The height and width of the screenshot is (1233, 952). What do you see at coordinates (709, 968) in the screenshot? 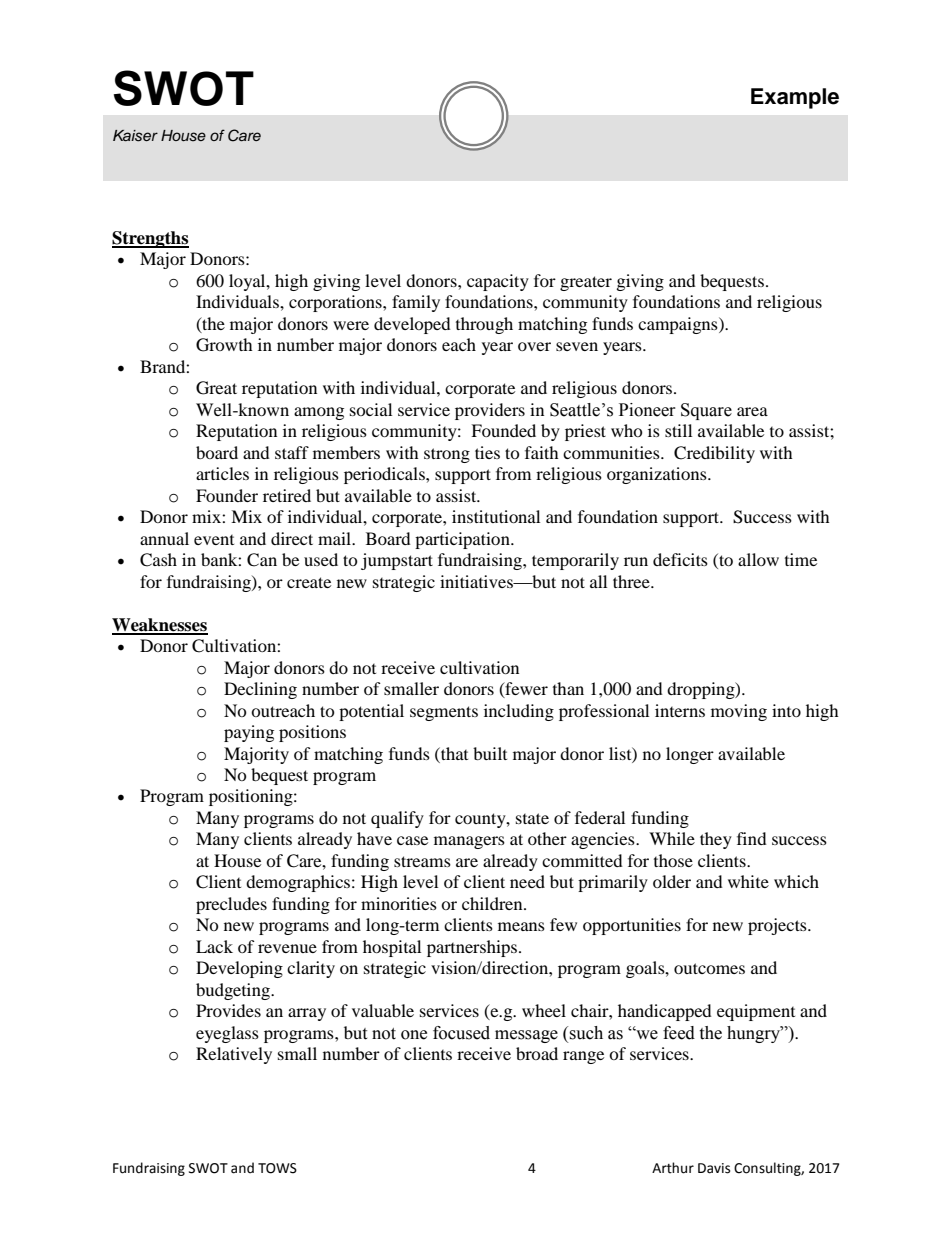
I see `outcomes` at bounding box center [709, 968].
